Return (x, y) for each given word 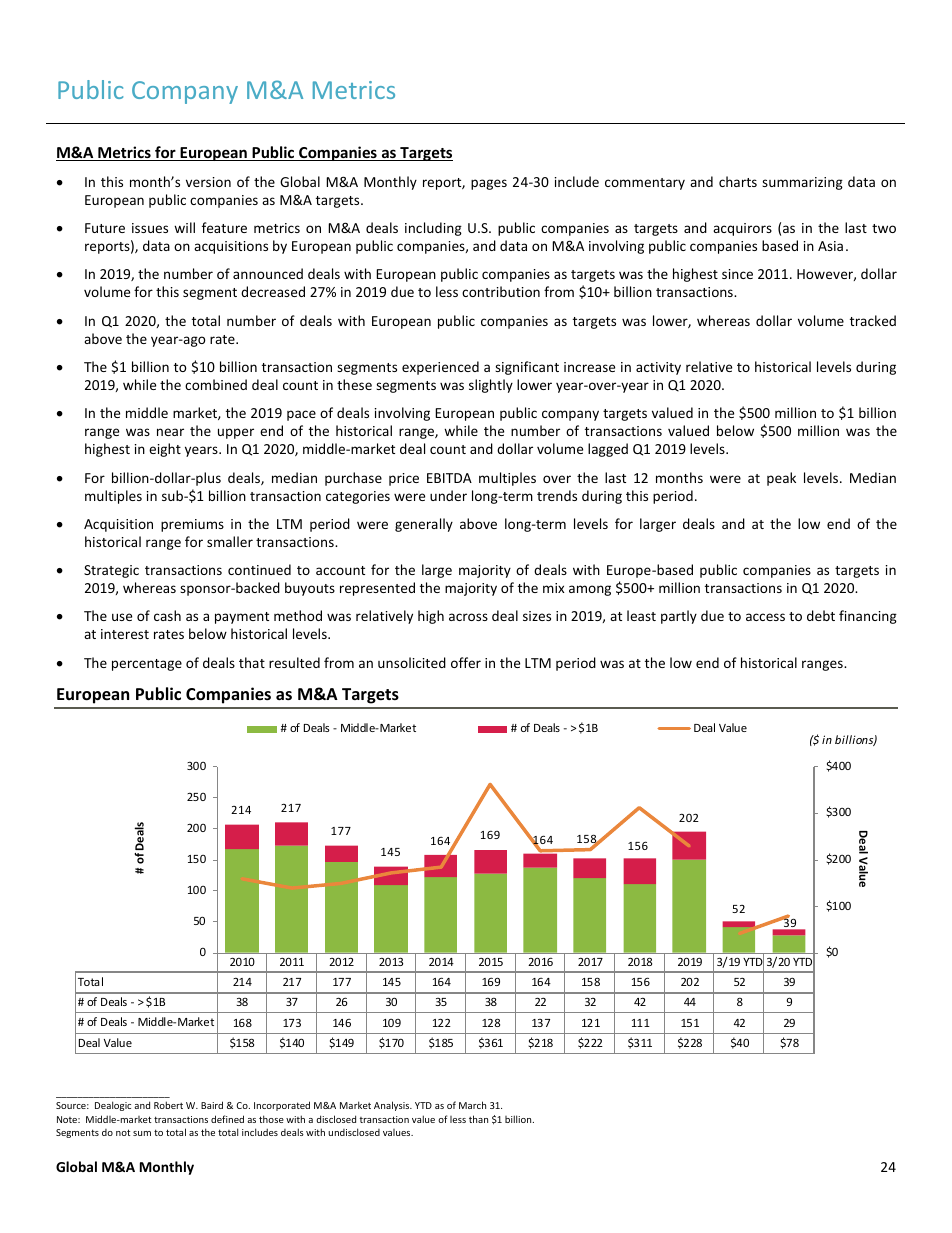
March (472, 1105)
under (448, 495)
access (765, 617)
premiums (192, 525)
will (184, 227)
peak (781, 479)
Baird (212, 1105)
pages (489, 184)
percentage (147, 665)
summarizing (802, 183)
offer (466, 662)
